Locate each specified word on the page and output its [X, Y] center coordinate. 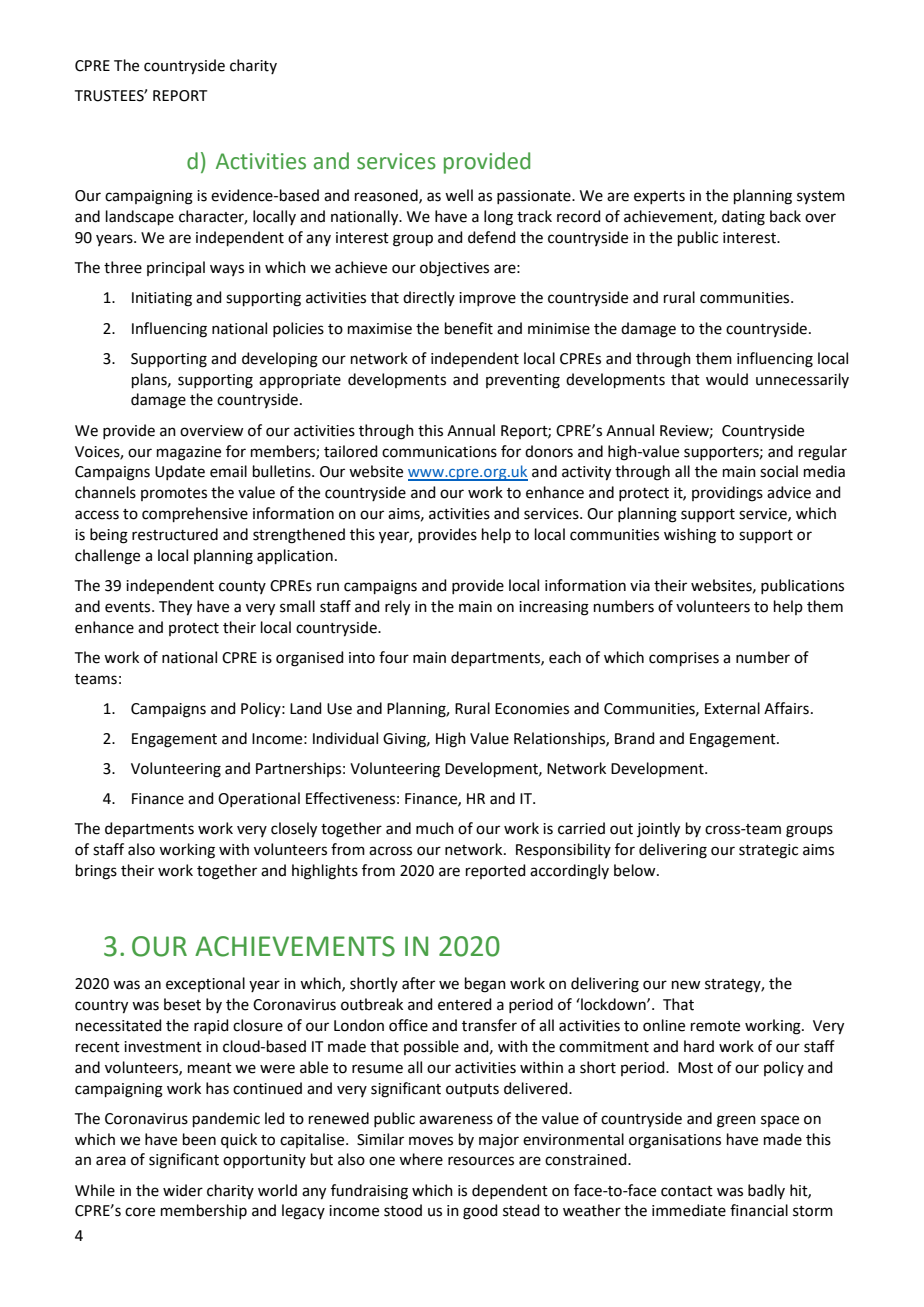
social [779, 471]
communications [439, 452]
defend [492, 237]
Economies [532, 709]
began [485, 985]
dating [743, 218]
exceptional [205, 984]
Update [180, 472]
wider [183, 1190]
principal [176, 268]
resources [481, 1161]
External [732, 708]
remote [715, 1026]
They [175, 608]
